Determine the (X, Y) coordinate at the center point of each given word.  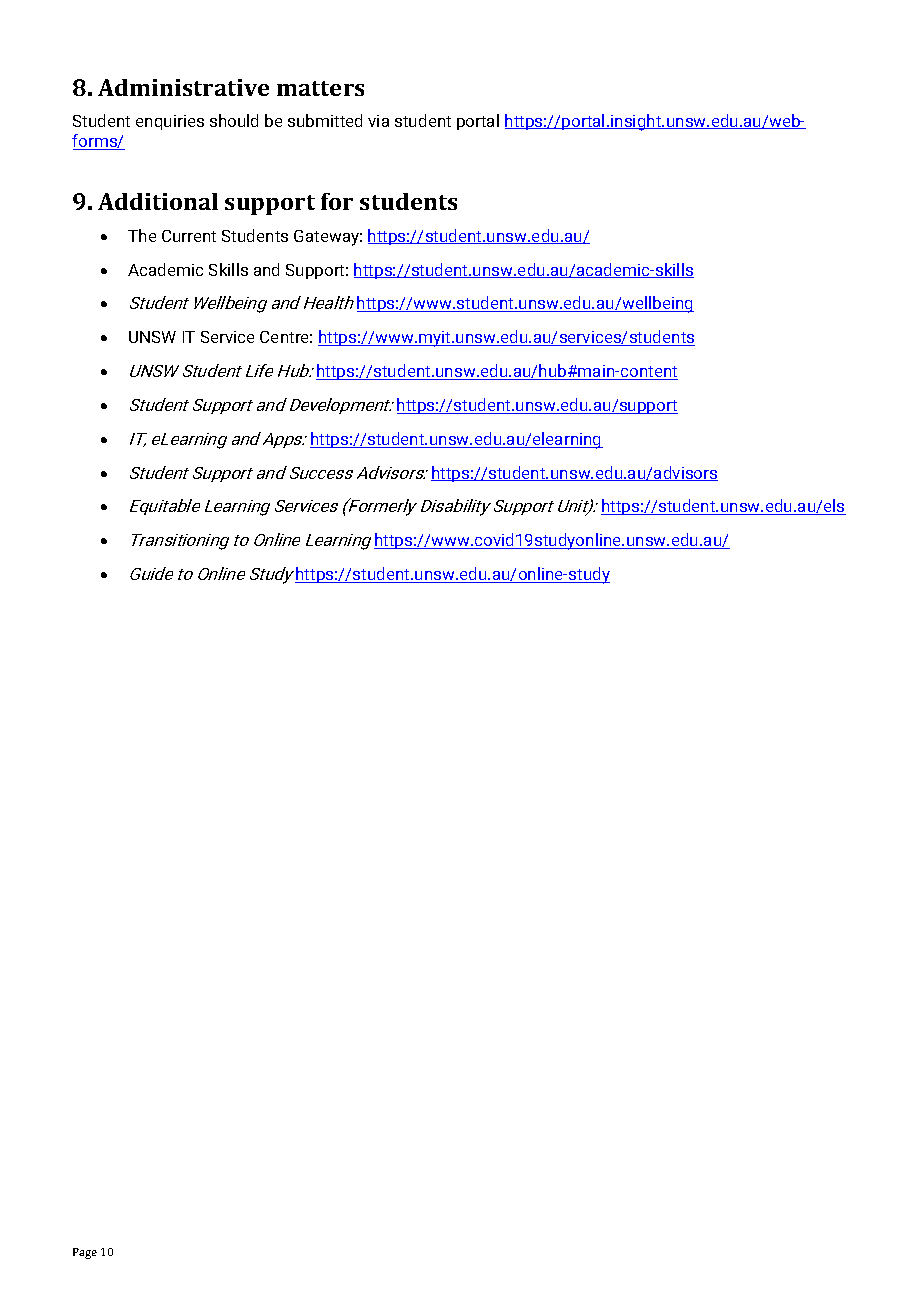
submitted (325, 120)
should (234, 120)
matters (320, 88)
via (378, 121)
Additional (158, 201)
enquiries (170, 122)
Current (189, 236)
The (142, 235)
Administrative (183, 87)
